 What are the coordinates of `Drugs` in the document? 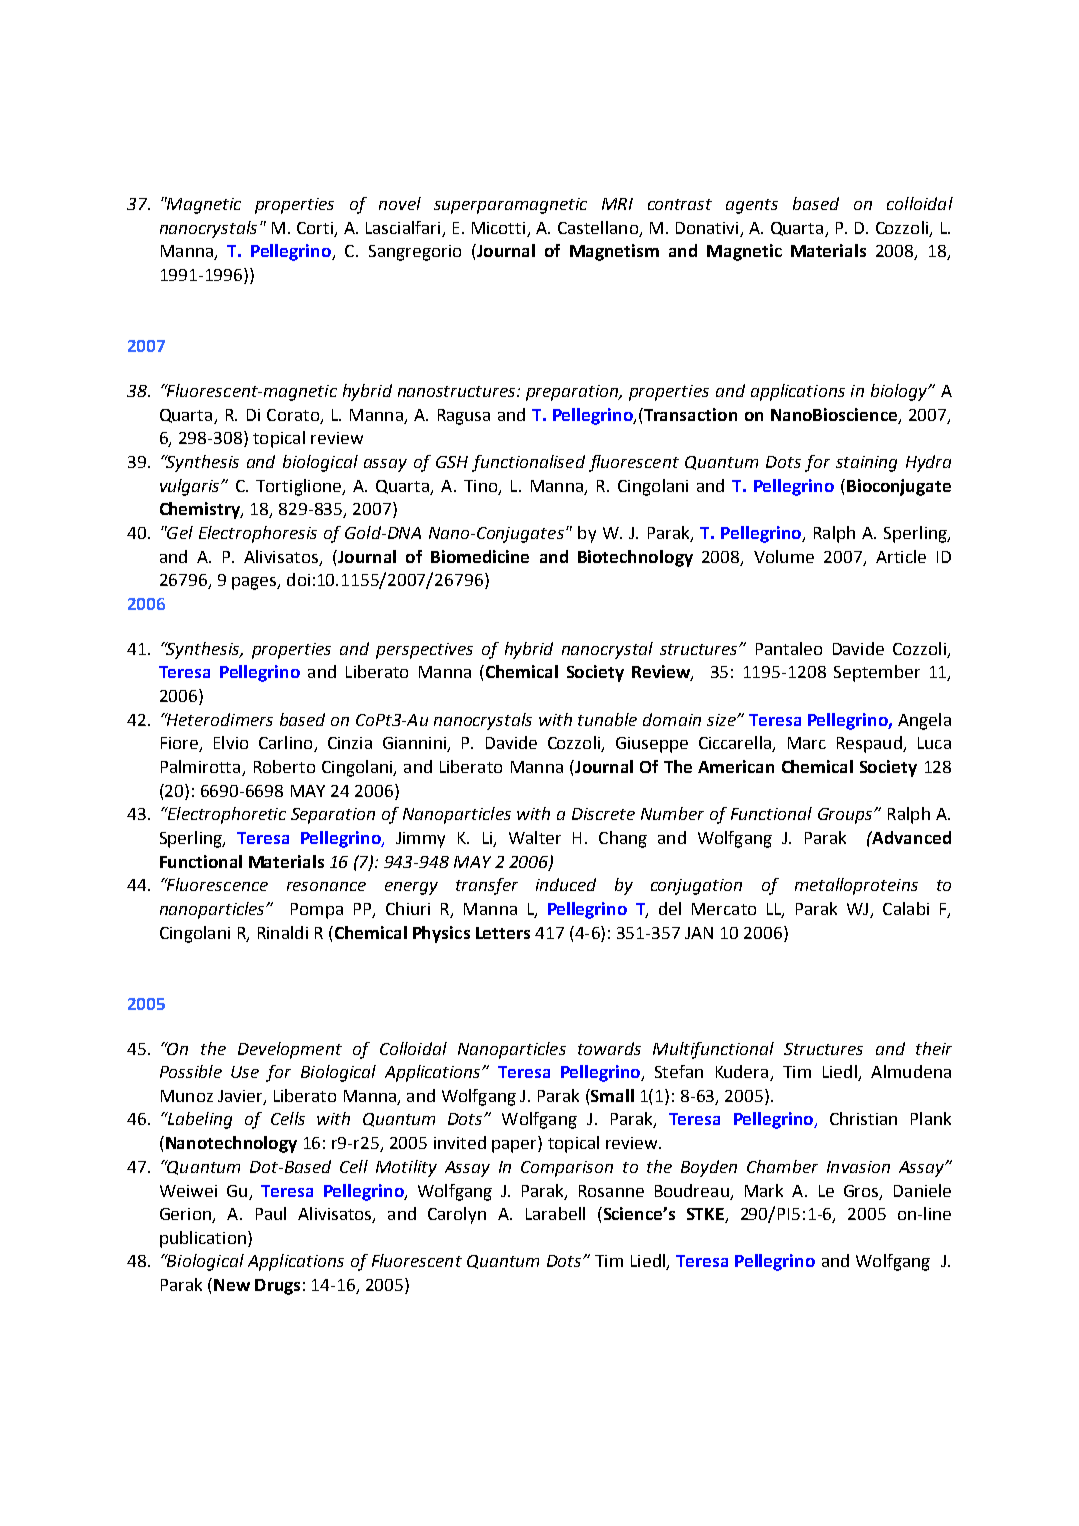 It's located at (277, 1287).
